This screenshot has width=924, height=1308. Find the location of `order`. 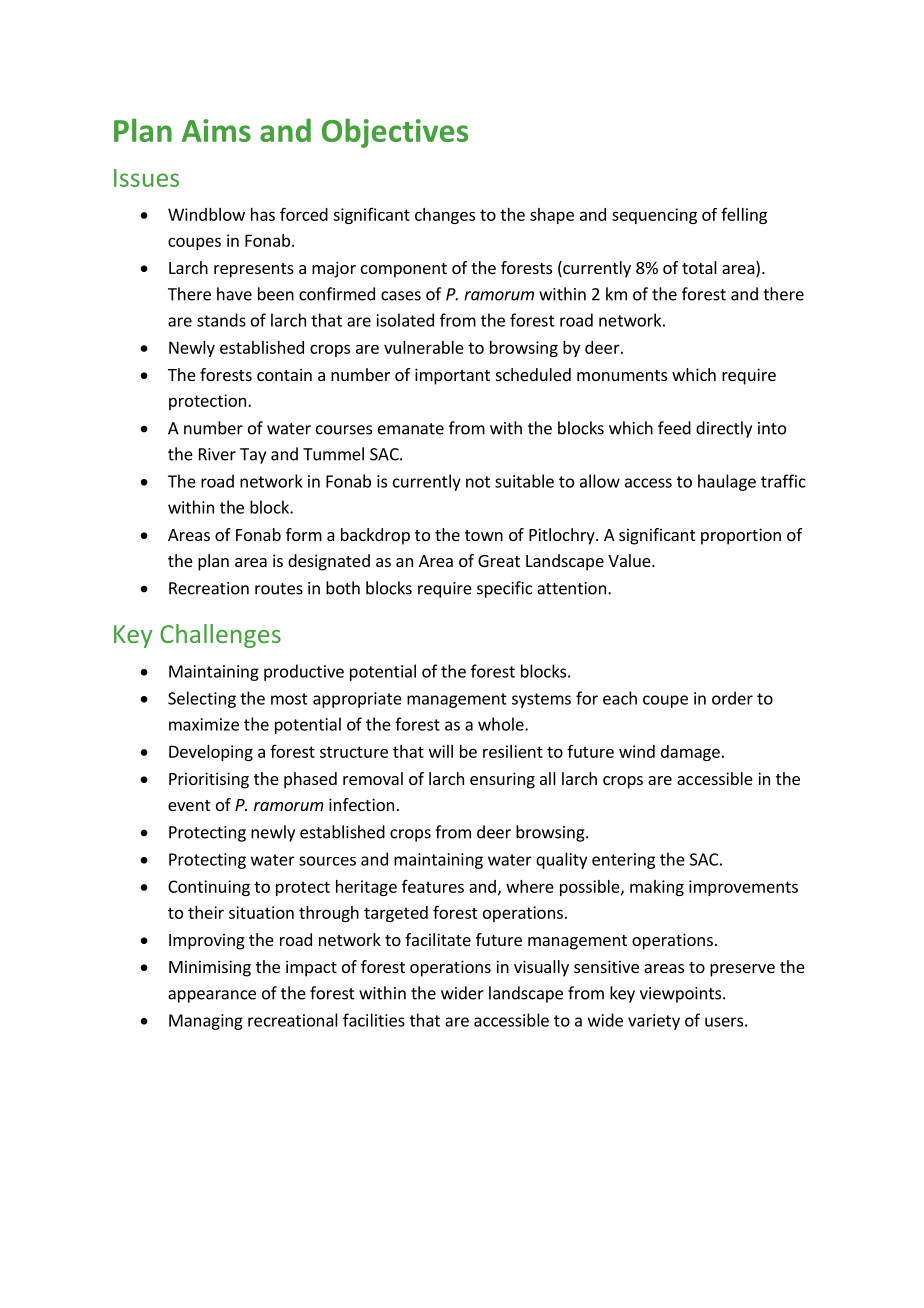

order is located at coordinates (732, 698).
